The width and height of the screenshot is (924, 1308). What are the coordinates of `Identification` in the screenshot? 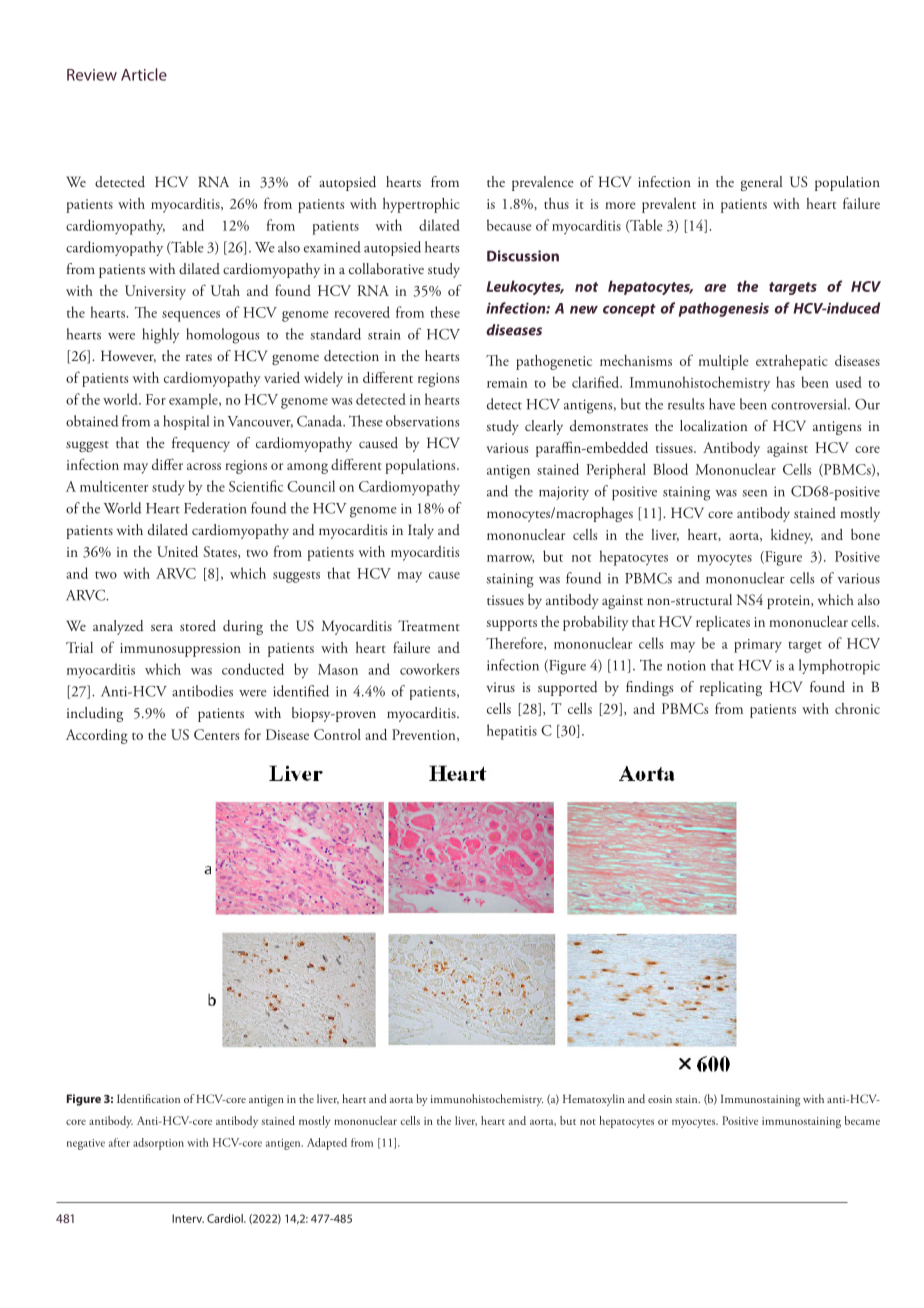 It's located at (148, 1098).
